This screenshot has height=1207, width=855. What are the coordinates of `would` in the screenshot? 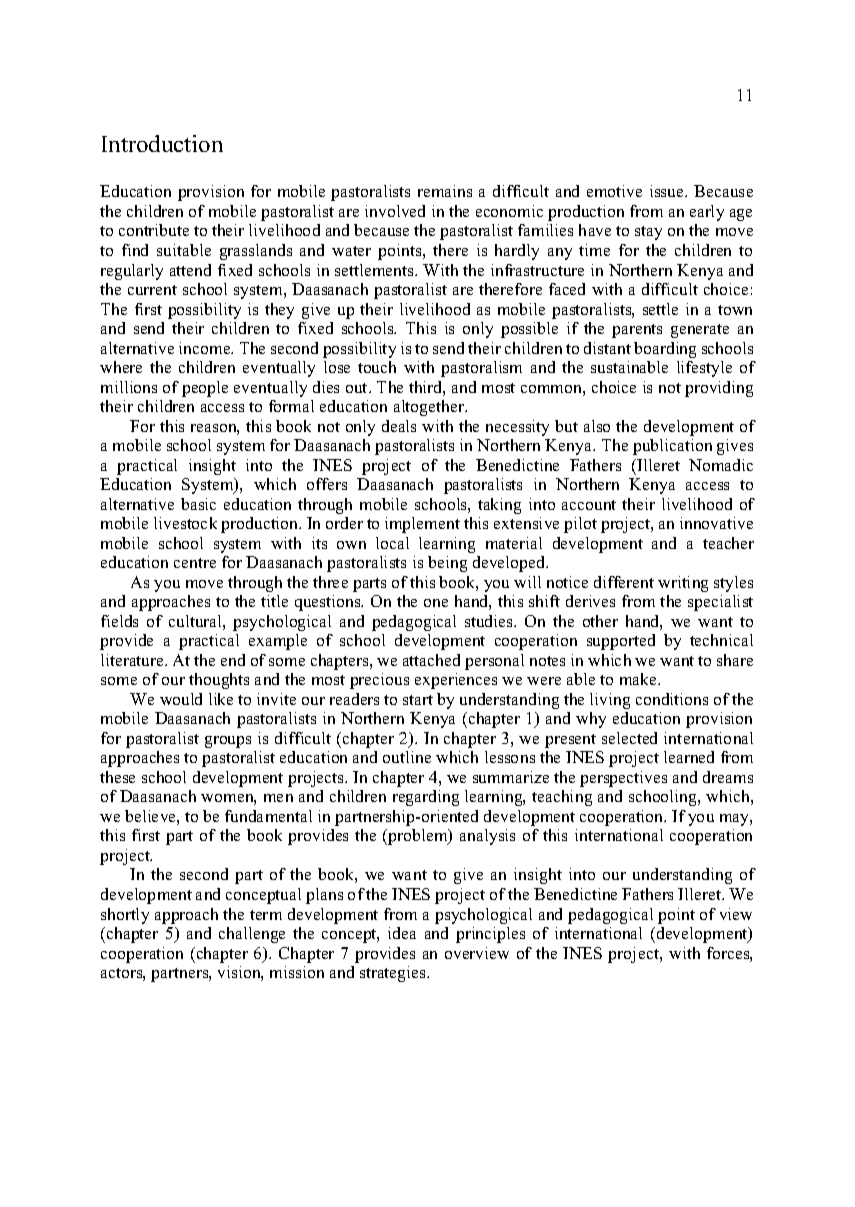 It's located at (181, 699).
